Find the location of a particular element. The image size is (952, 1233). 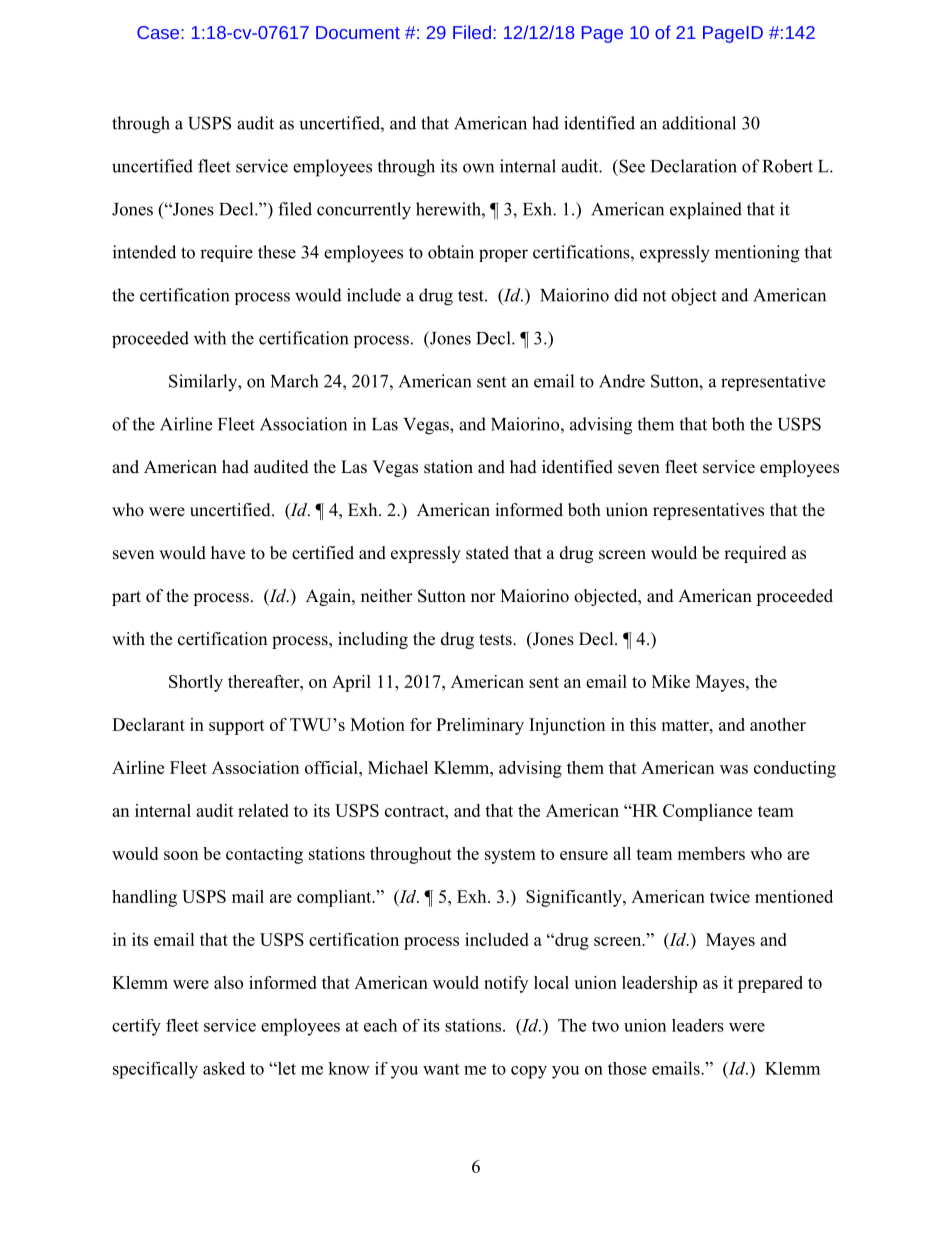

want is located at coordinates (441, 1069).
